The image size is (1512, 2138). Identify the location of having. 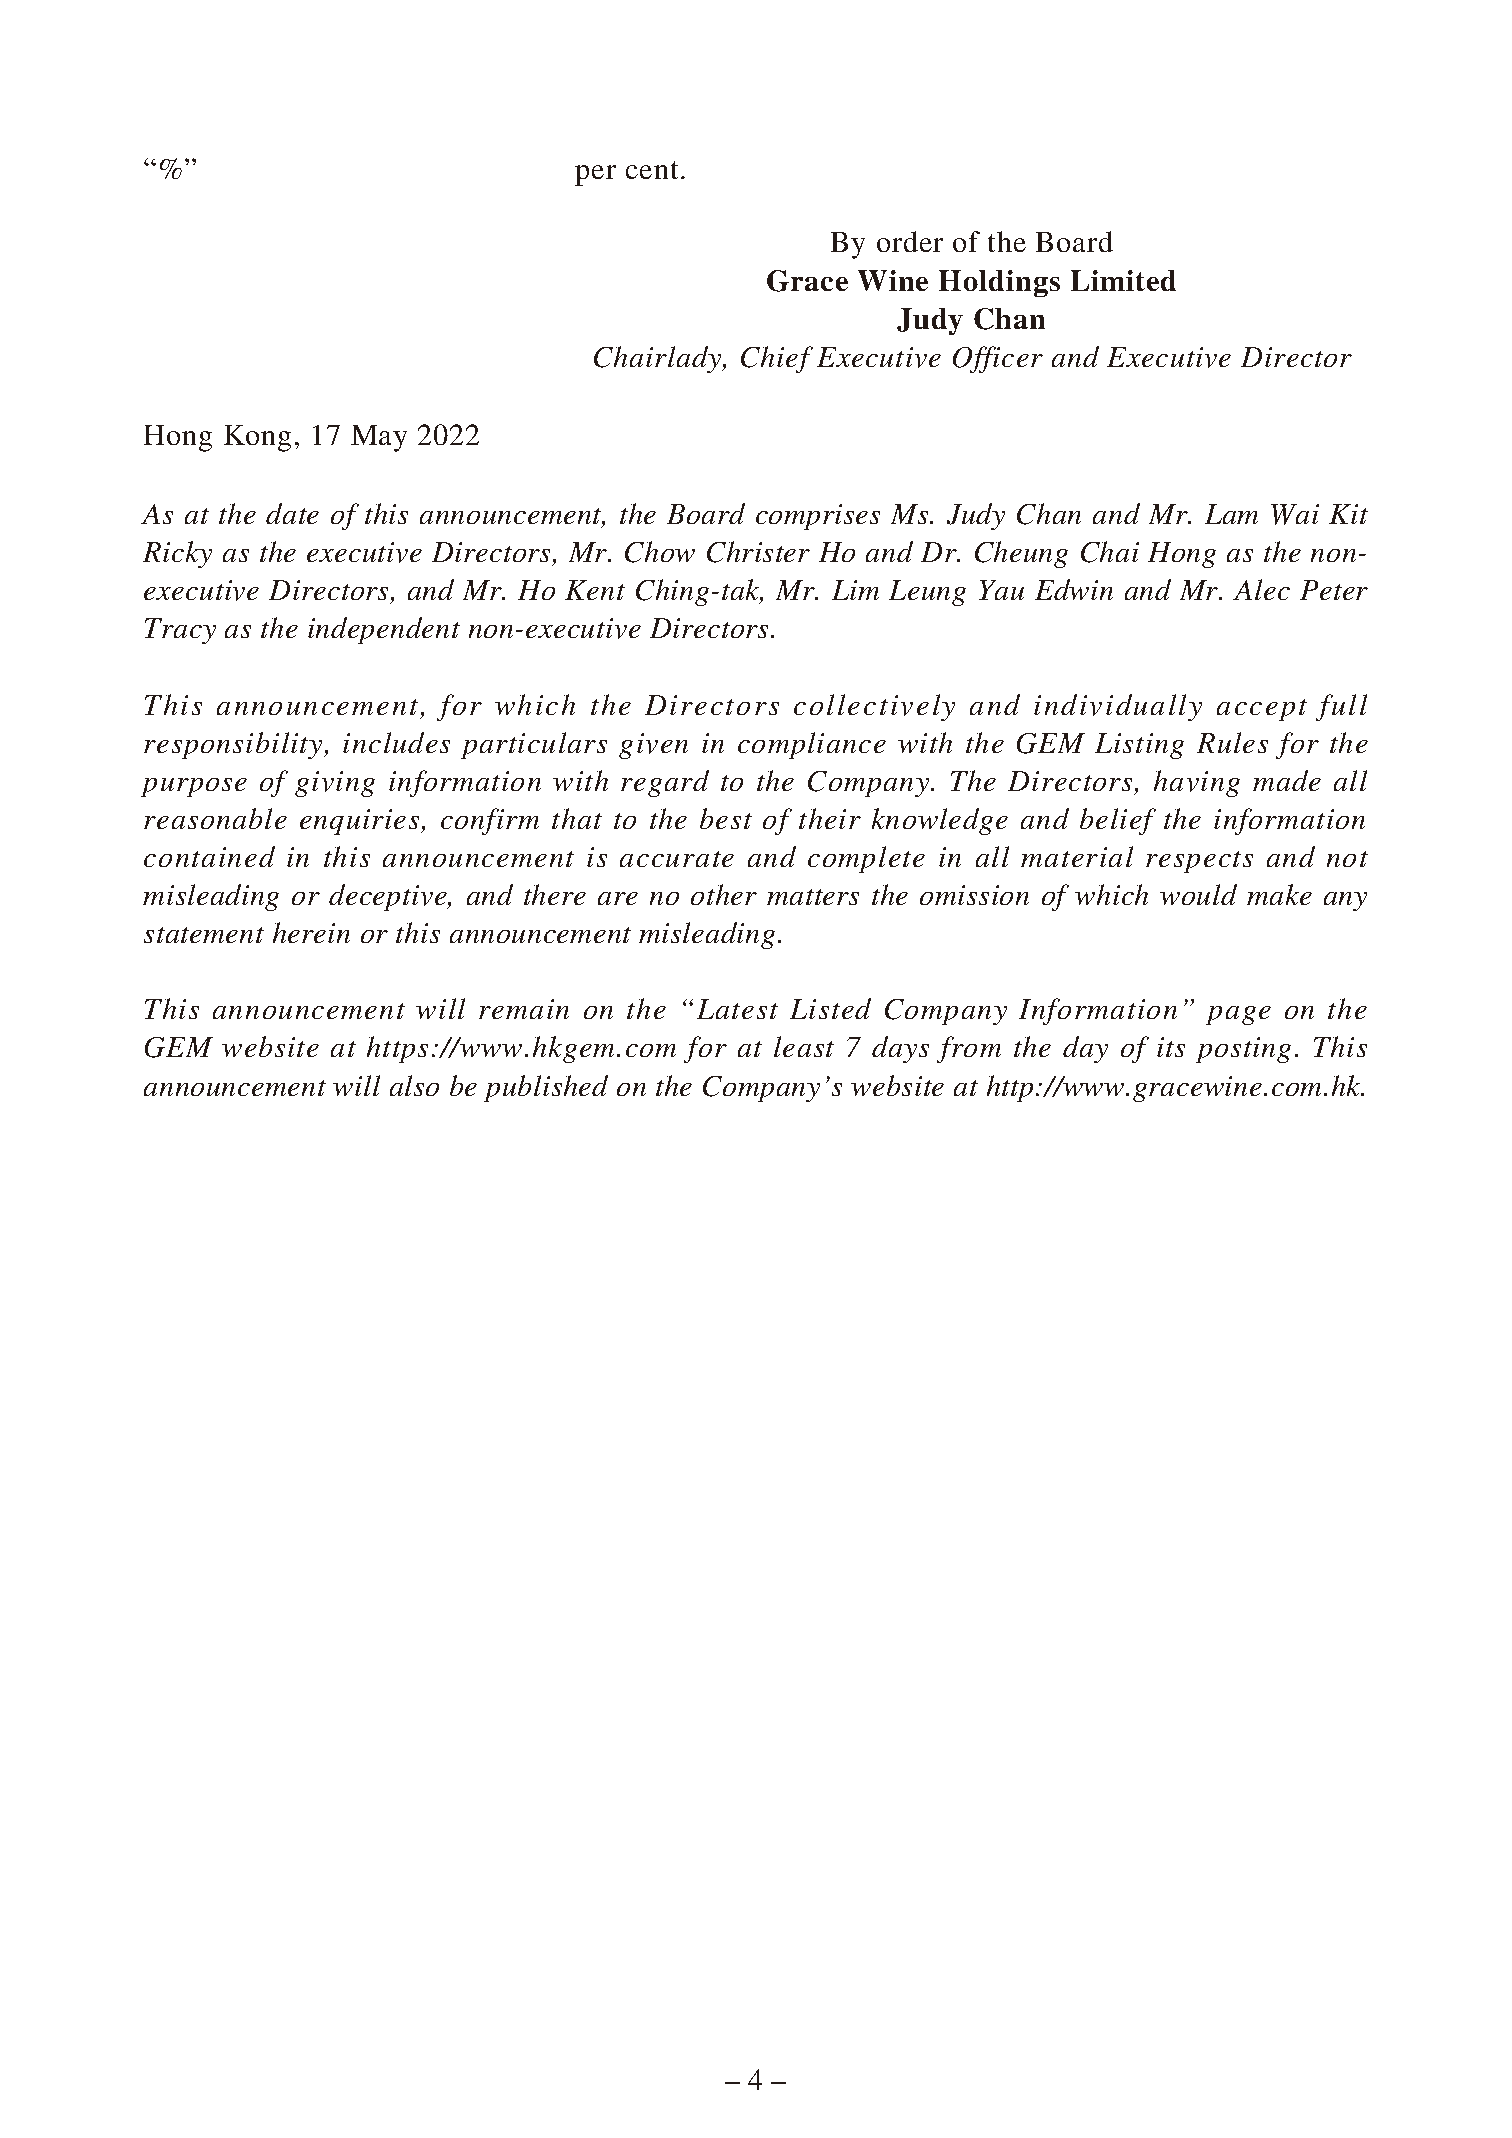
(1197, 783).
